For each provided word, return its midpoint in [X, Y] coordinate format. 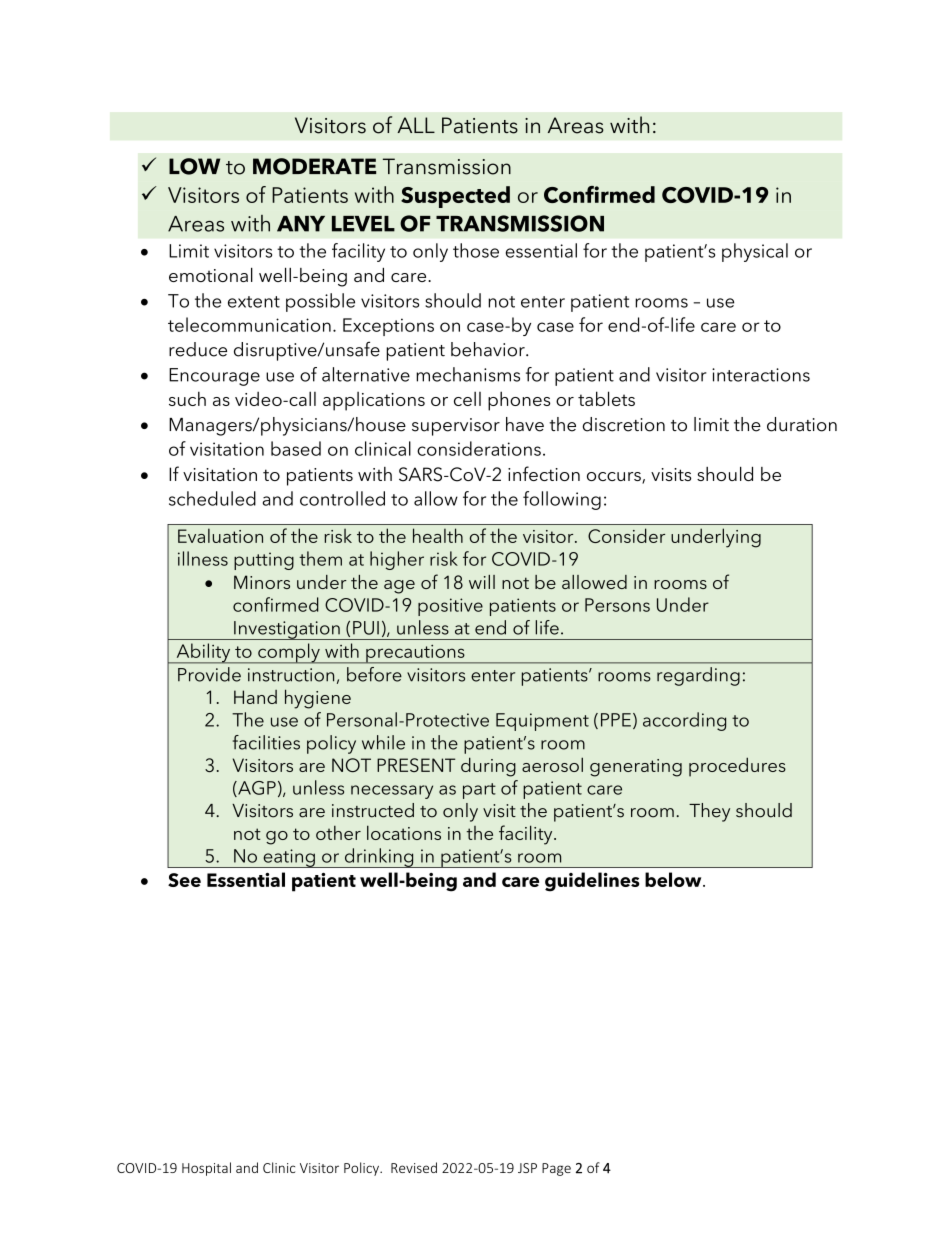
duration [802, 424]
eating [289, 858]
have [525, 424]
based [296, 448]
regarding [698, 676]
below [674, 879]
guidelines [592, 882]
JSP [527, 1168]
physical [755, 252]
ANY [301, 224]
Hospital [206, 1169]
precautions [415, 654]
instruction [291, 675]
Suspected [455, 197]
